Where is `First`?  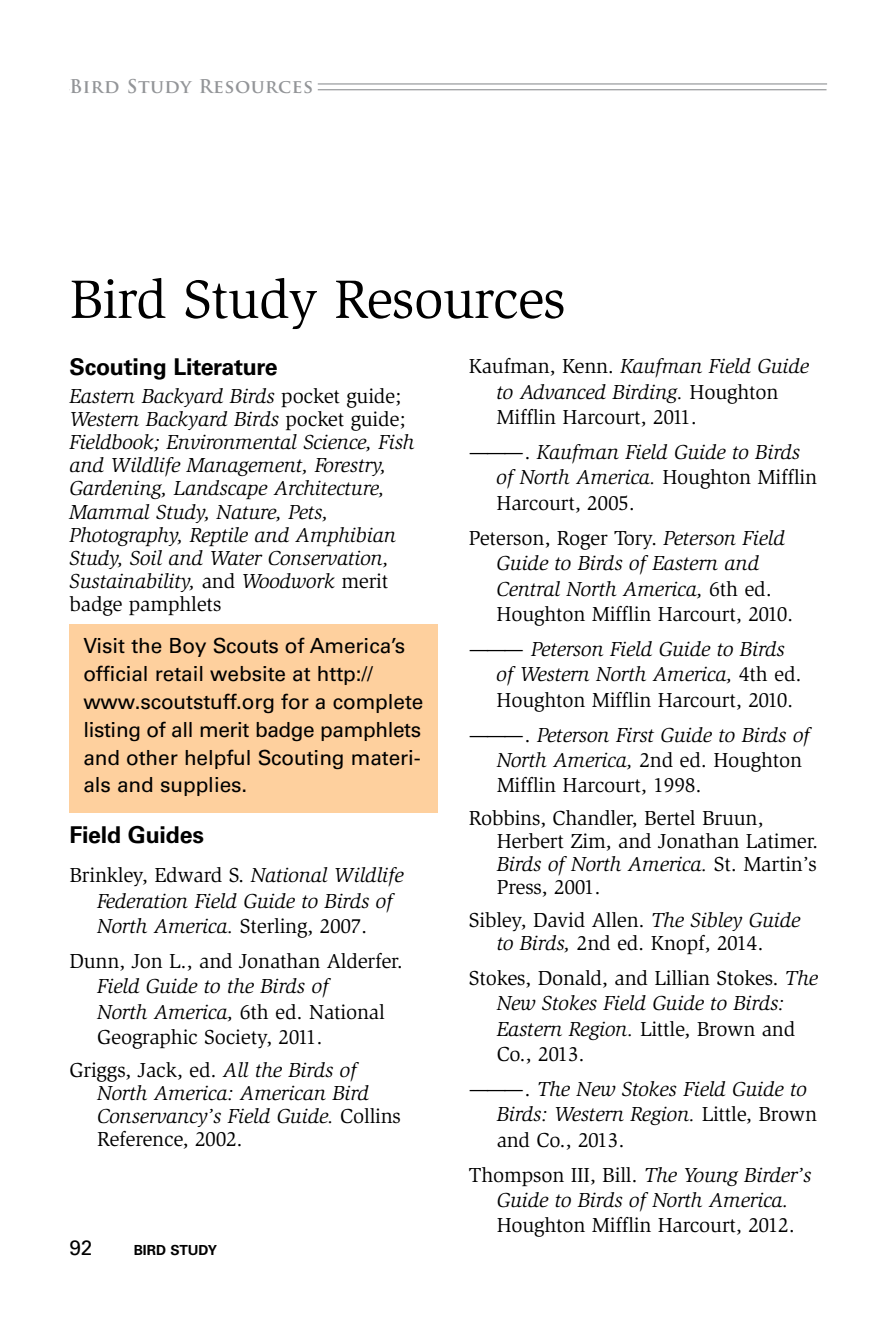
First is located at coordinates (635, 735).
